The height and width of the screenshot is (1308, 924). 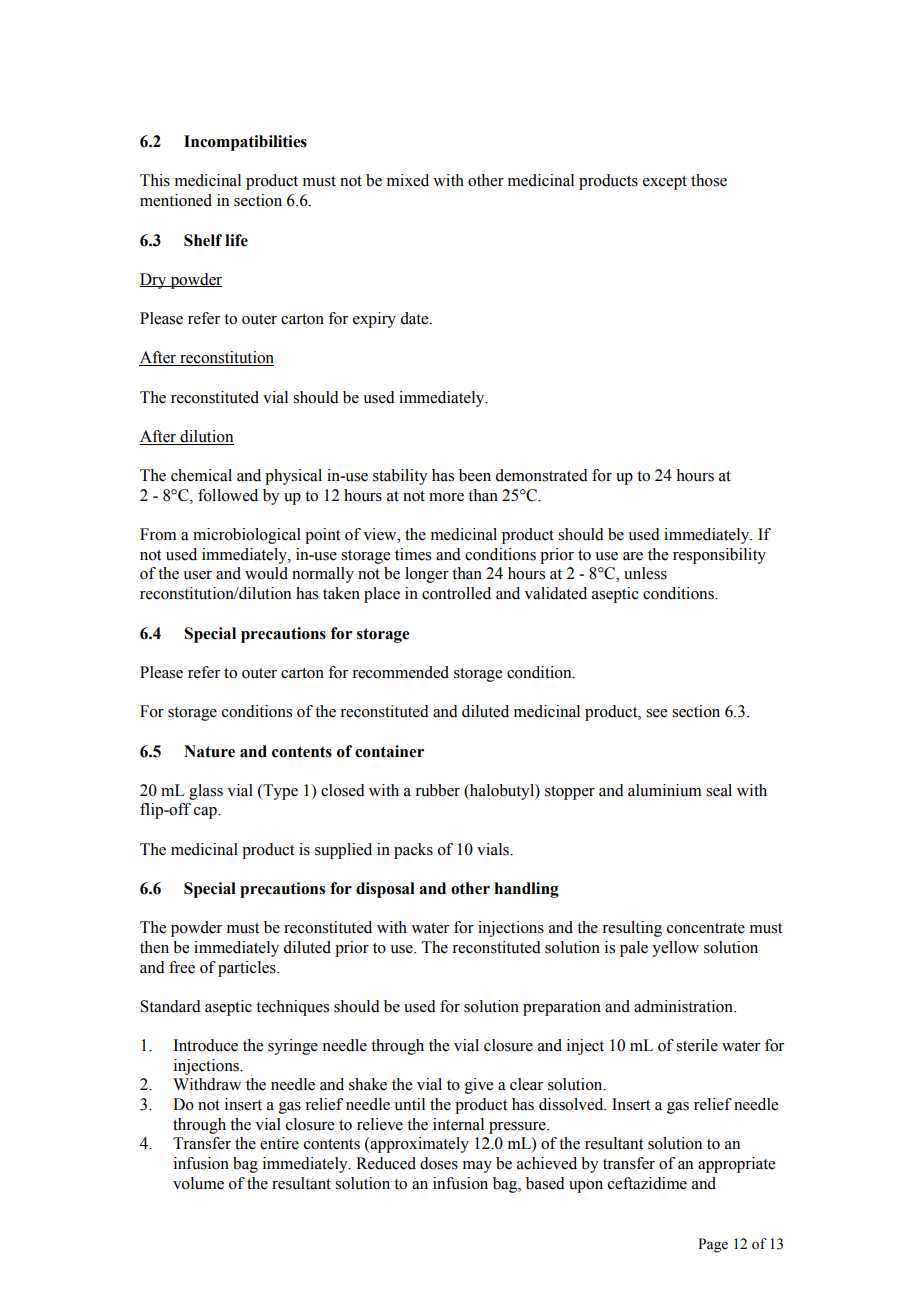 I want to click on mixed, so click(x=408, y=180).
